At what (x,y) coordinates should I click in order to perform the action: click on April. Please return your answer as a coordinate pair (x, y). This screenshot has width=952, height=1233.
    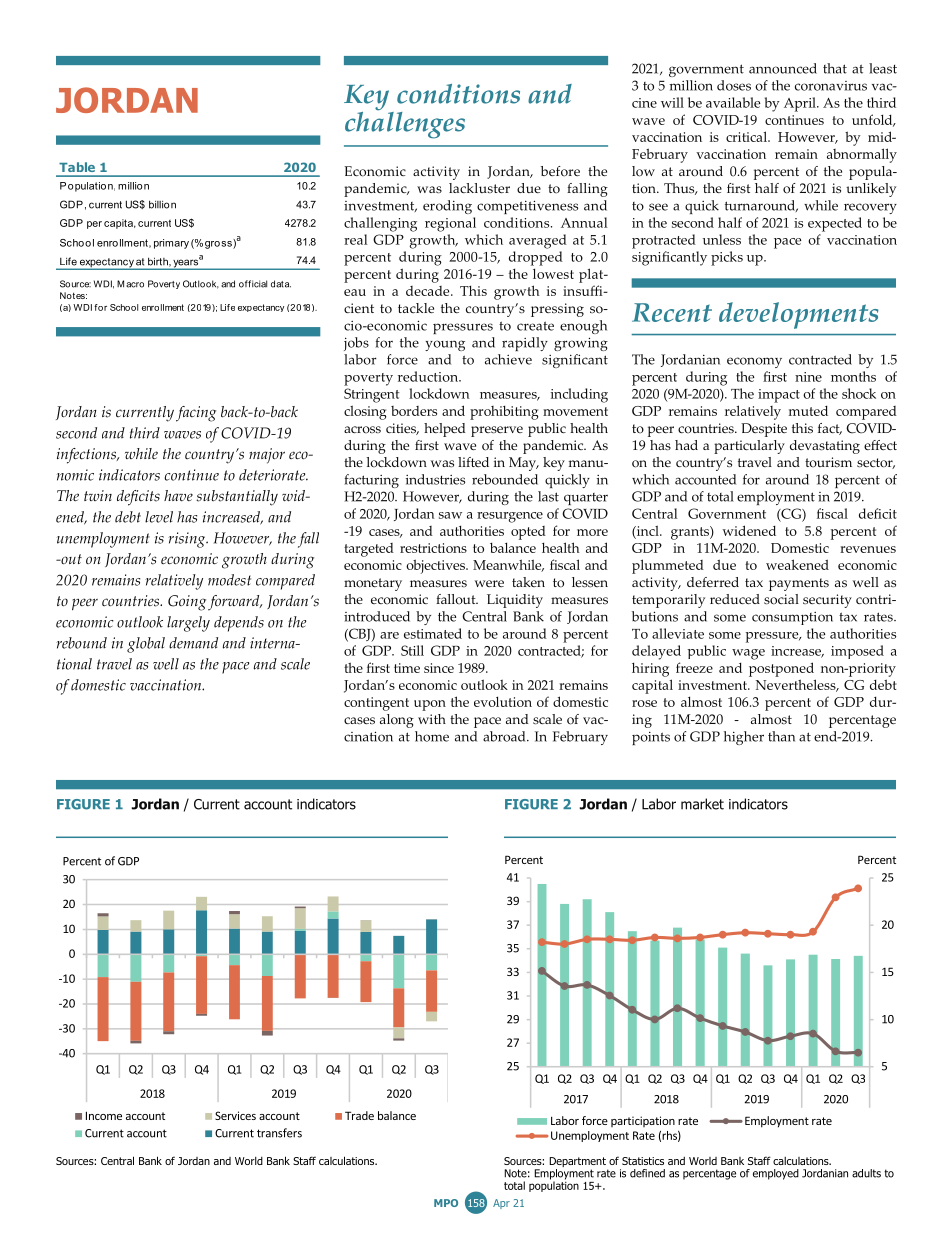
    Looking at the image, I should click on (801, 104).
